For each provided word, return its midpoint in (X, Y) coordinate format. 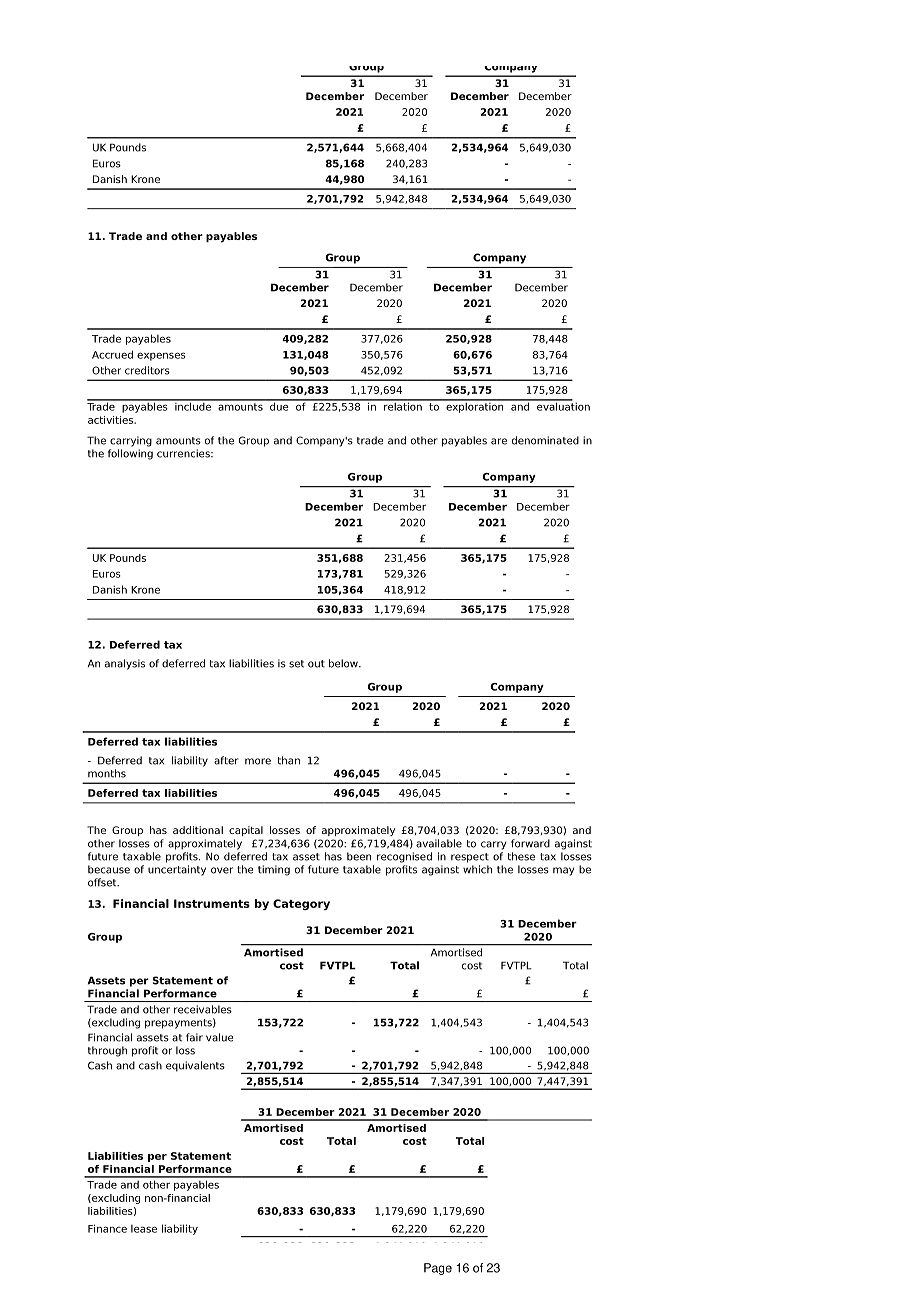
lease (144, 1229)
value (219, 1037)
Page (438, 1269)
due (279, 405)
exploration (475, 406)
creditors (147, 370)
